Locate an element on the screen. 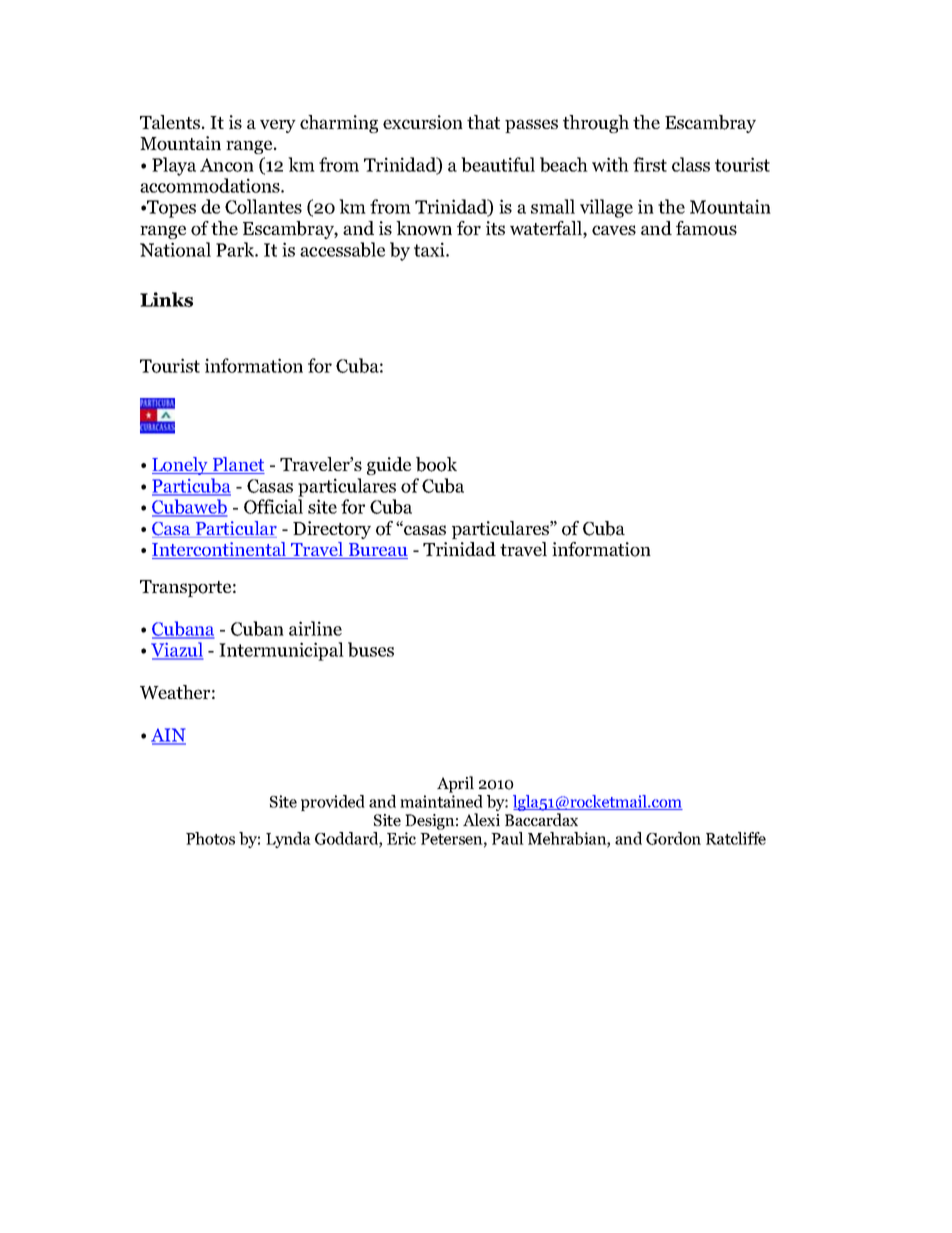 This screenshot has width=952, height=1233. Links is located at coordinates (166, 299).
